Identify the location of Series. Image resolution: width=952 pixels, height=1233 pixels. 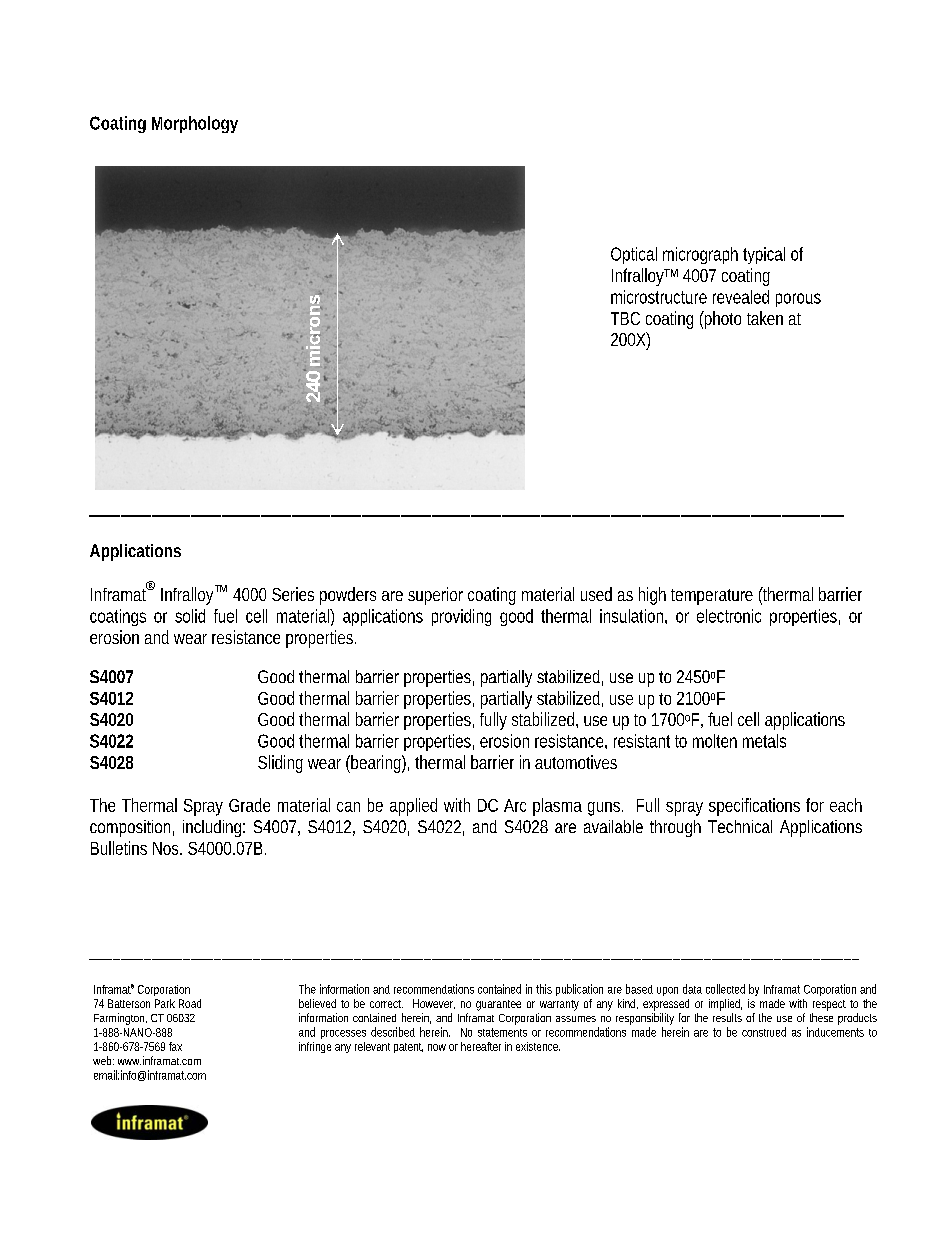
(293, 594).
